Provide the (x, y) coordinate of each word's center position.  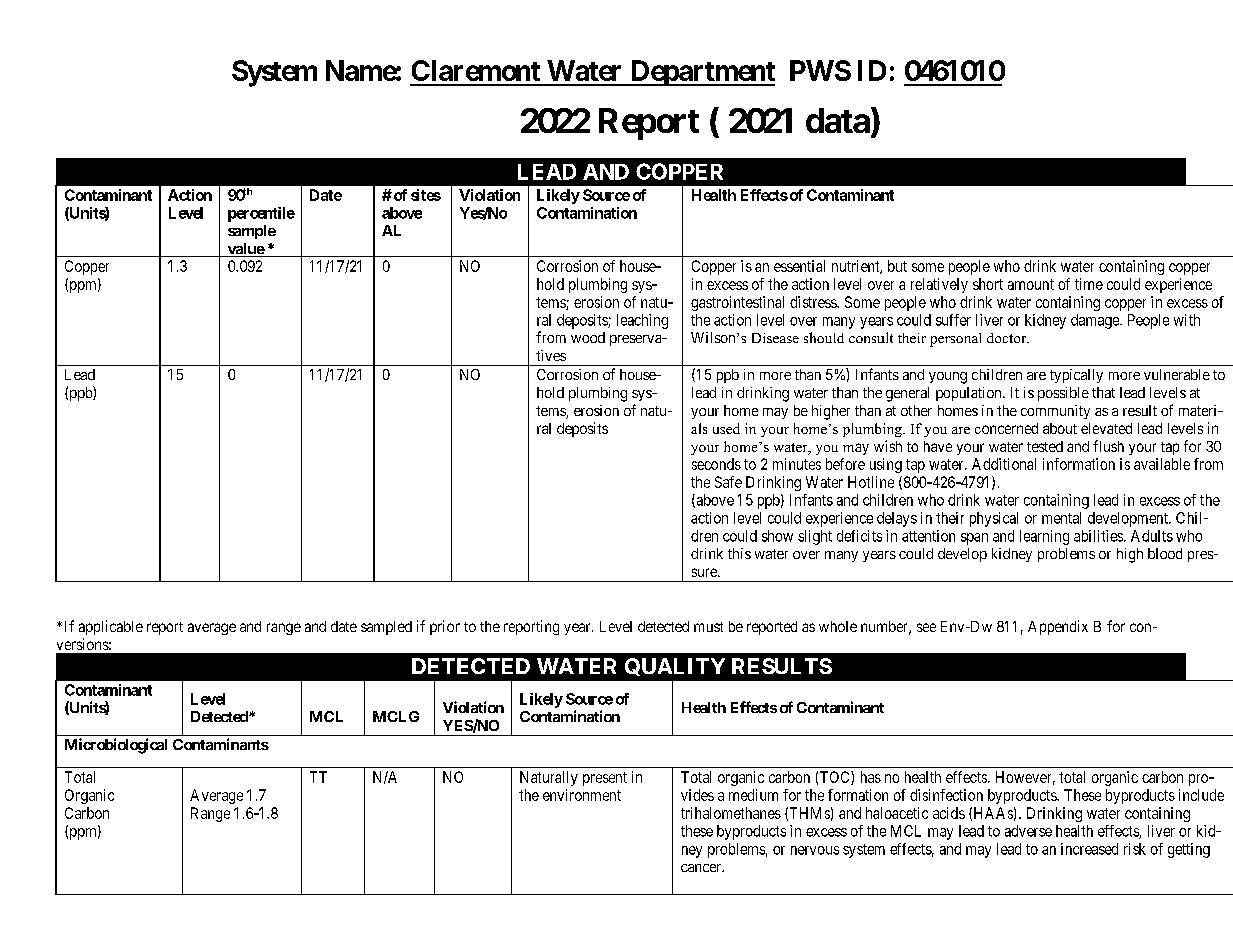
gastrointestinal (737, 303)
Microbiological (116, 746)
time (1089, 284)
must (708, 627)
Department (701, 73)
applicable (111, 627)
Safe (728, 482)
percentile (261, 214)
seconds (716, 464)
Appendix (1058, 627)
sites (426, 195)
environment (582, 795)
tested (1045, 446)
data (838, 120)
